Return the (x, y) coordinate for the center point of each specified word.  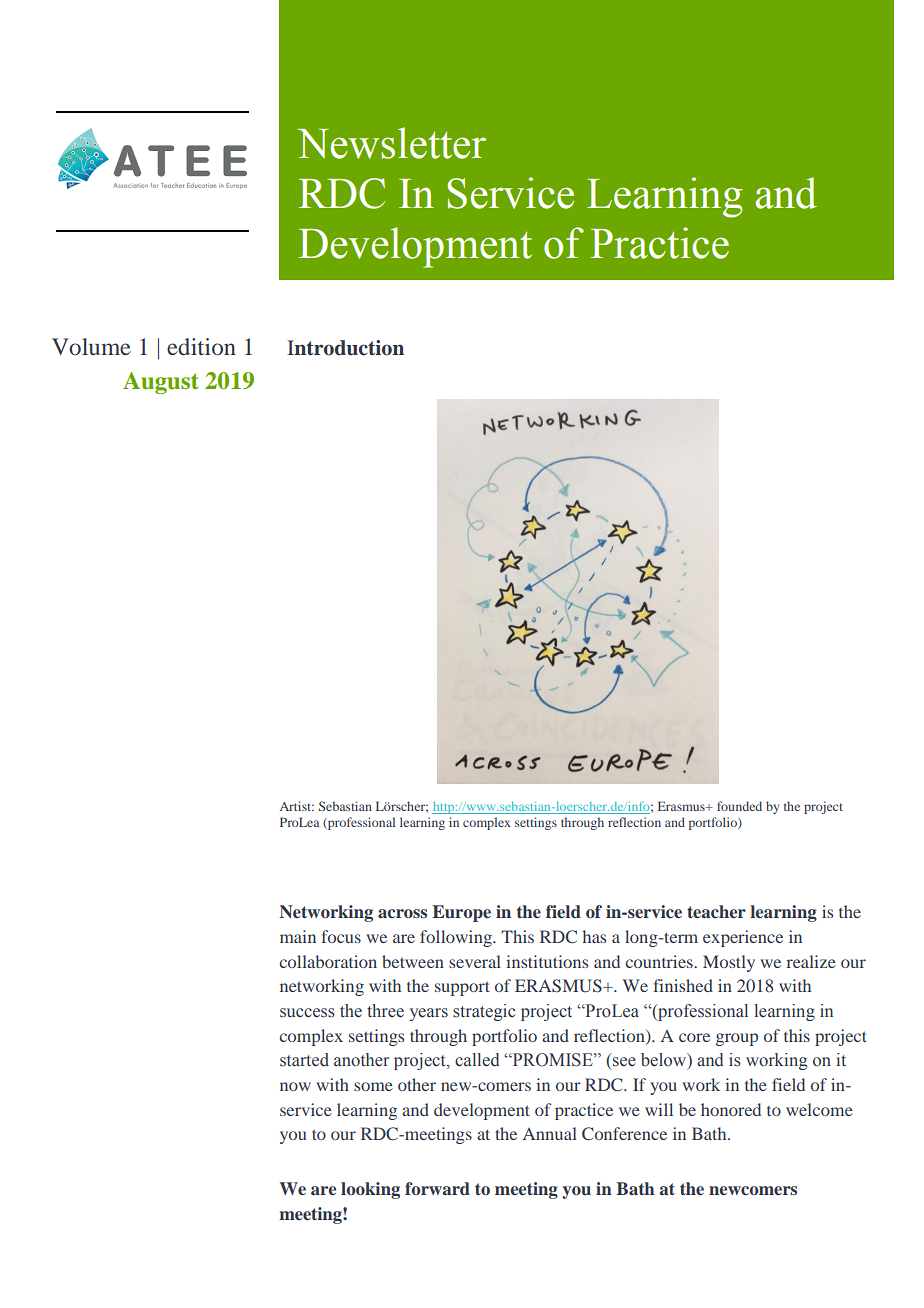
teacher (716, 911)
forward (437, 1188)
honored (731, 1109)
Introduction (345, 348)
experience (743, 938)
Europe (461, 913)
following (457, 938)
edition (201, 347)
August (161, 383)
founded (739, 806)
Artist (297, 806)
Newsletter (391, 143)
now (295, 1086)
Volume (91, 346)
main (298, 936)
